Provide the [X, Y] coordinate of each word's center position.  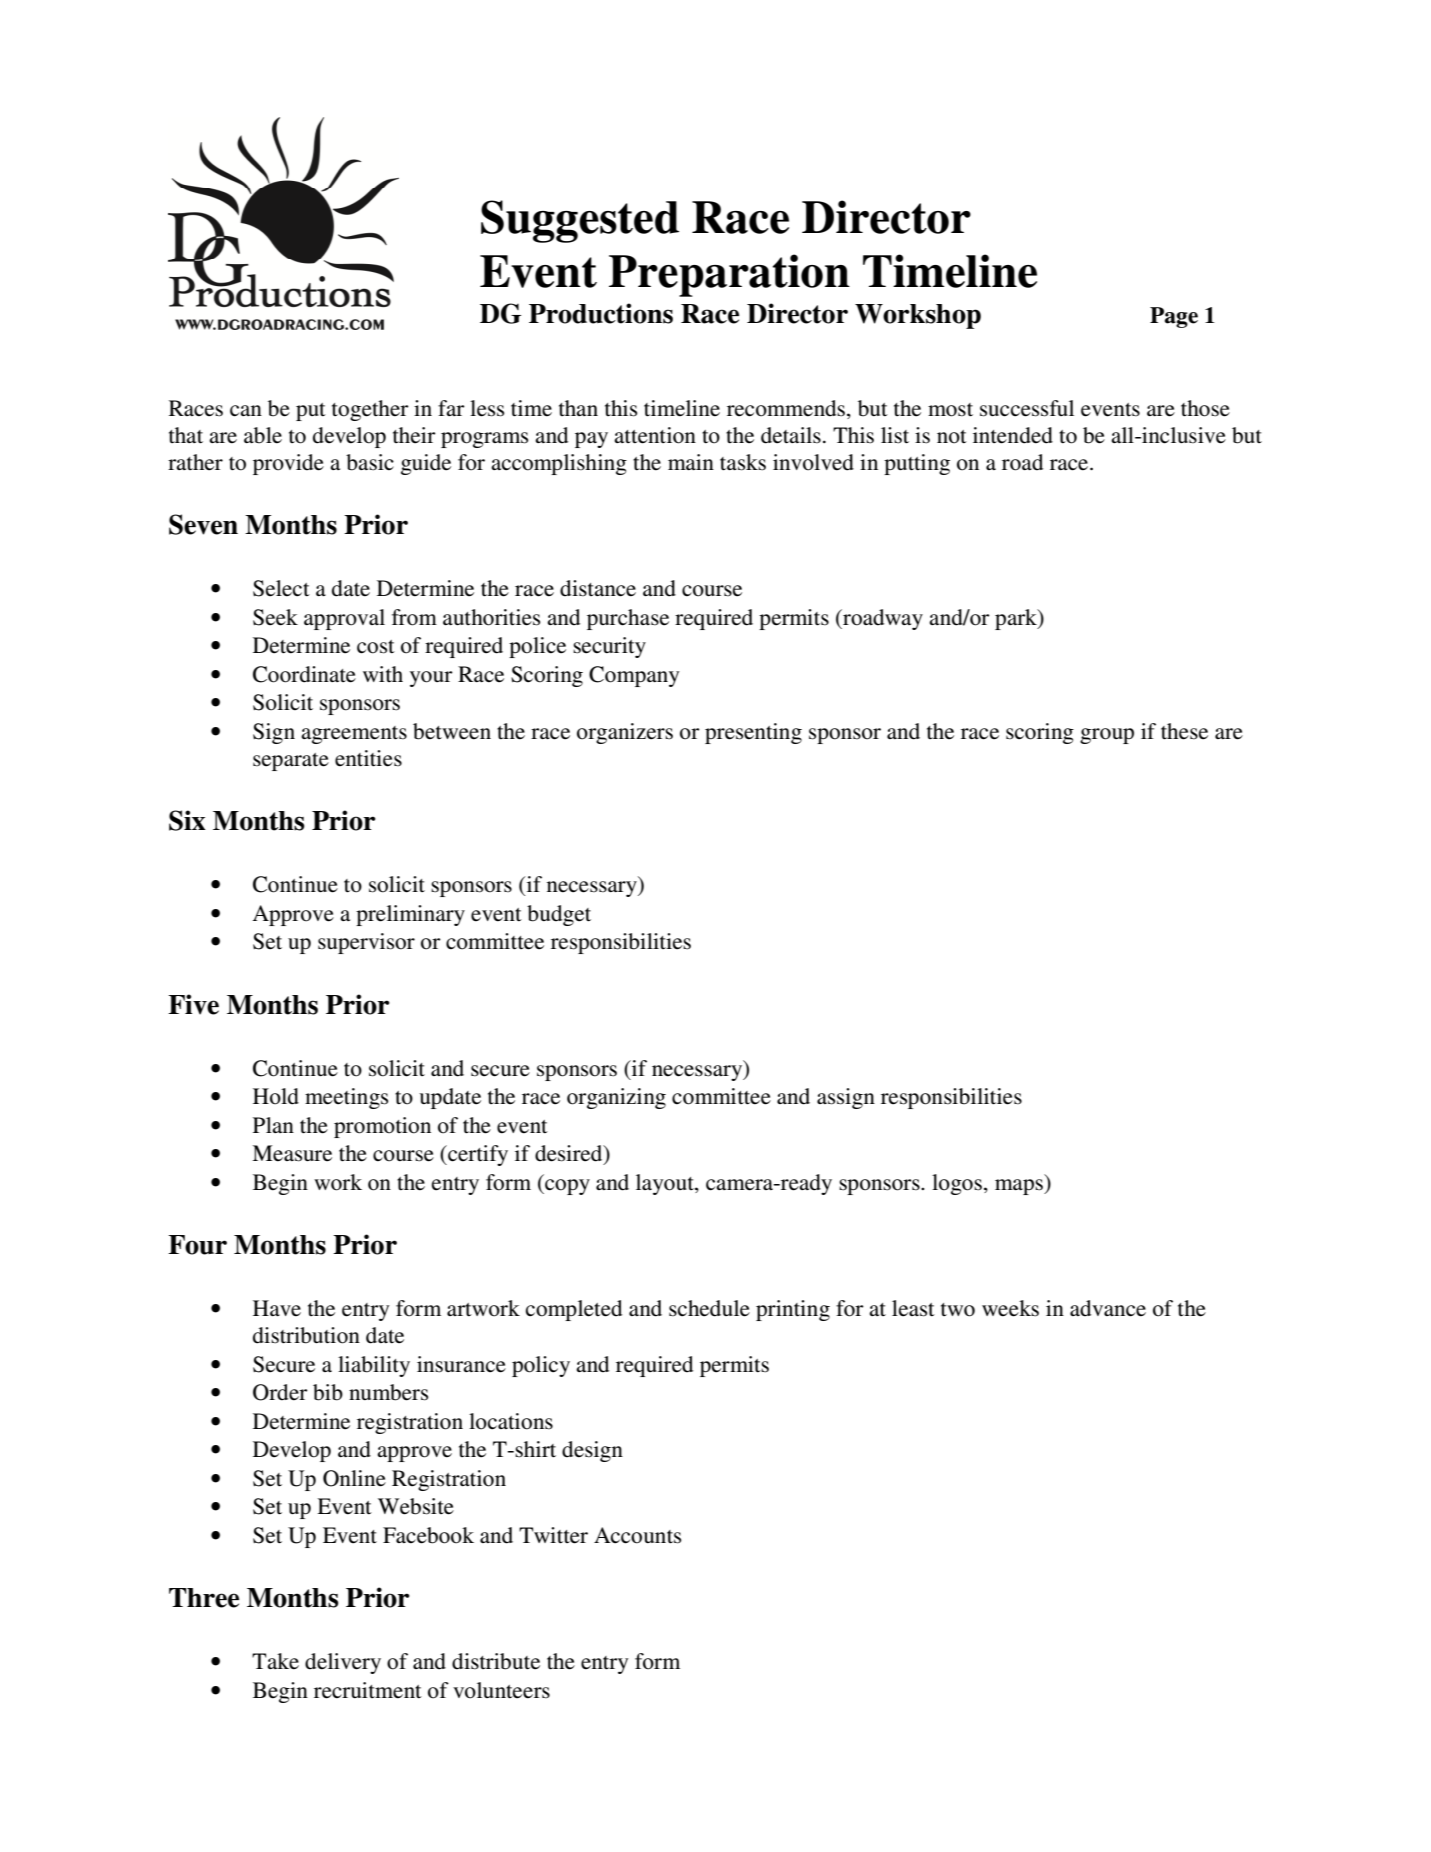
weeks [1010, 1308]
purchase [628, 619]
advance [1108, 1308]
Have [277, 1308]
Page [1174, 317]
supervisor [366, 943]
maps [1020, 1187]
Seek [275, 617]
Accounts [637, 1535]
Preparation [729, 275]
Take [275, 1661]
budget [559, 915]
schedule [709, 1308]
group [1107, 736]
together [370, 410]
